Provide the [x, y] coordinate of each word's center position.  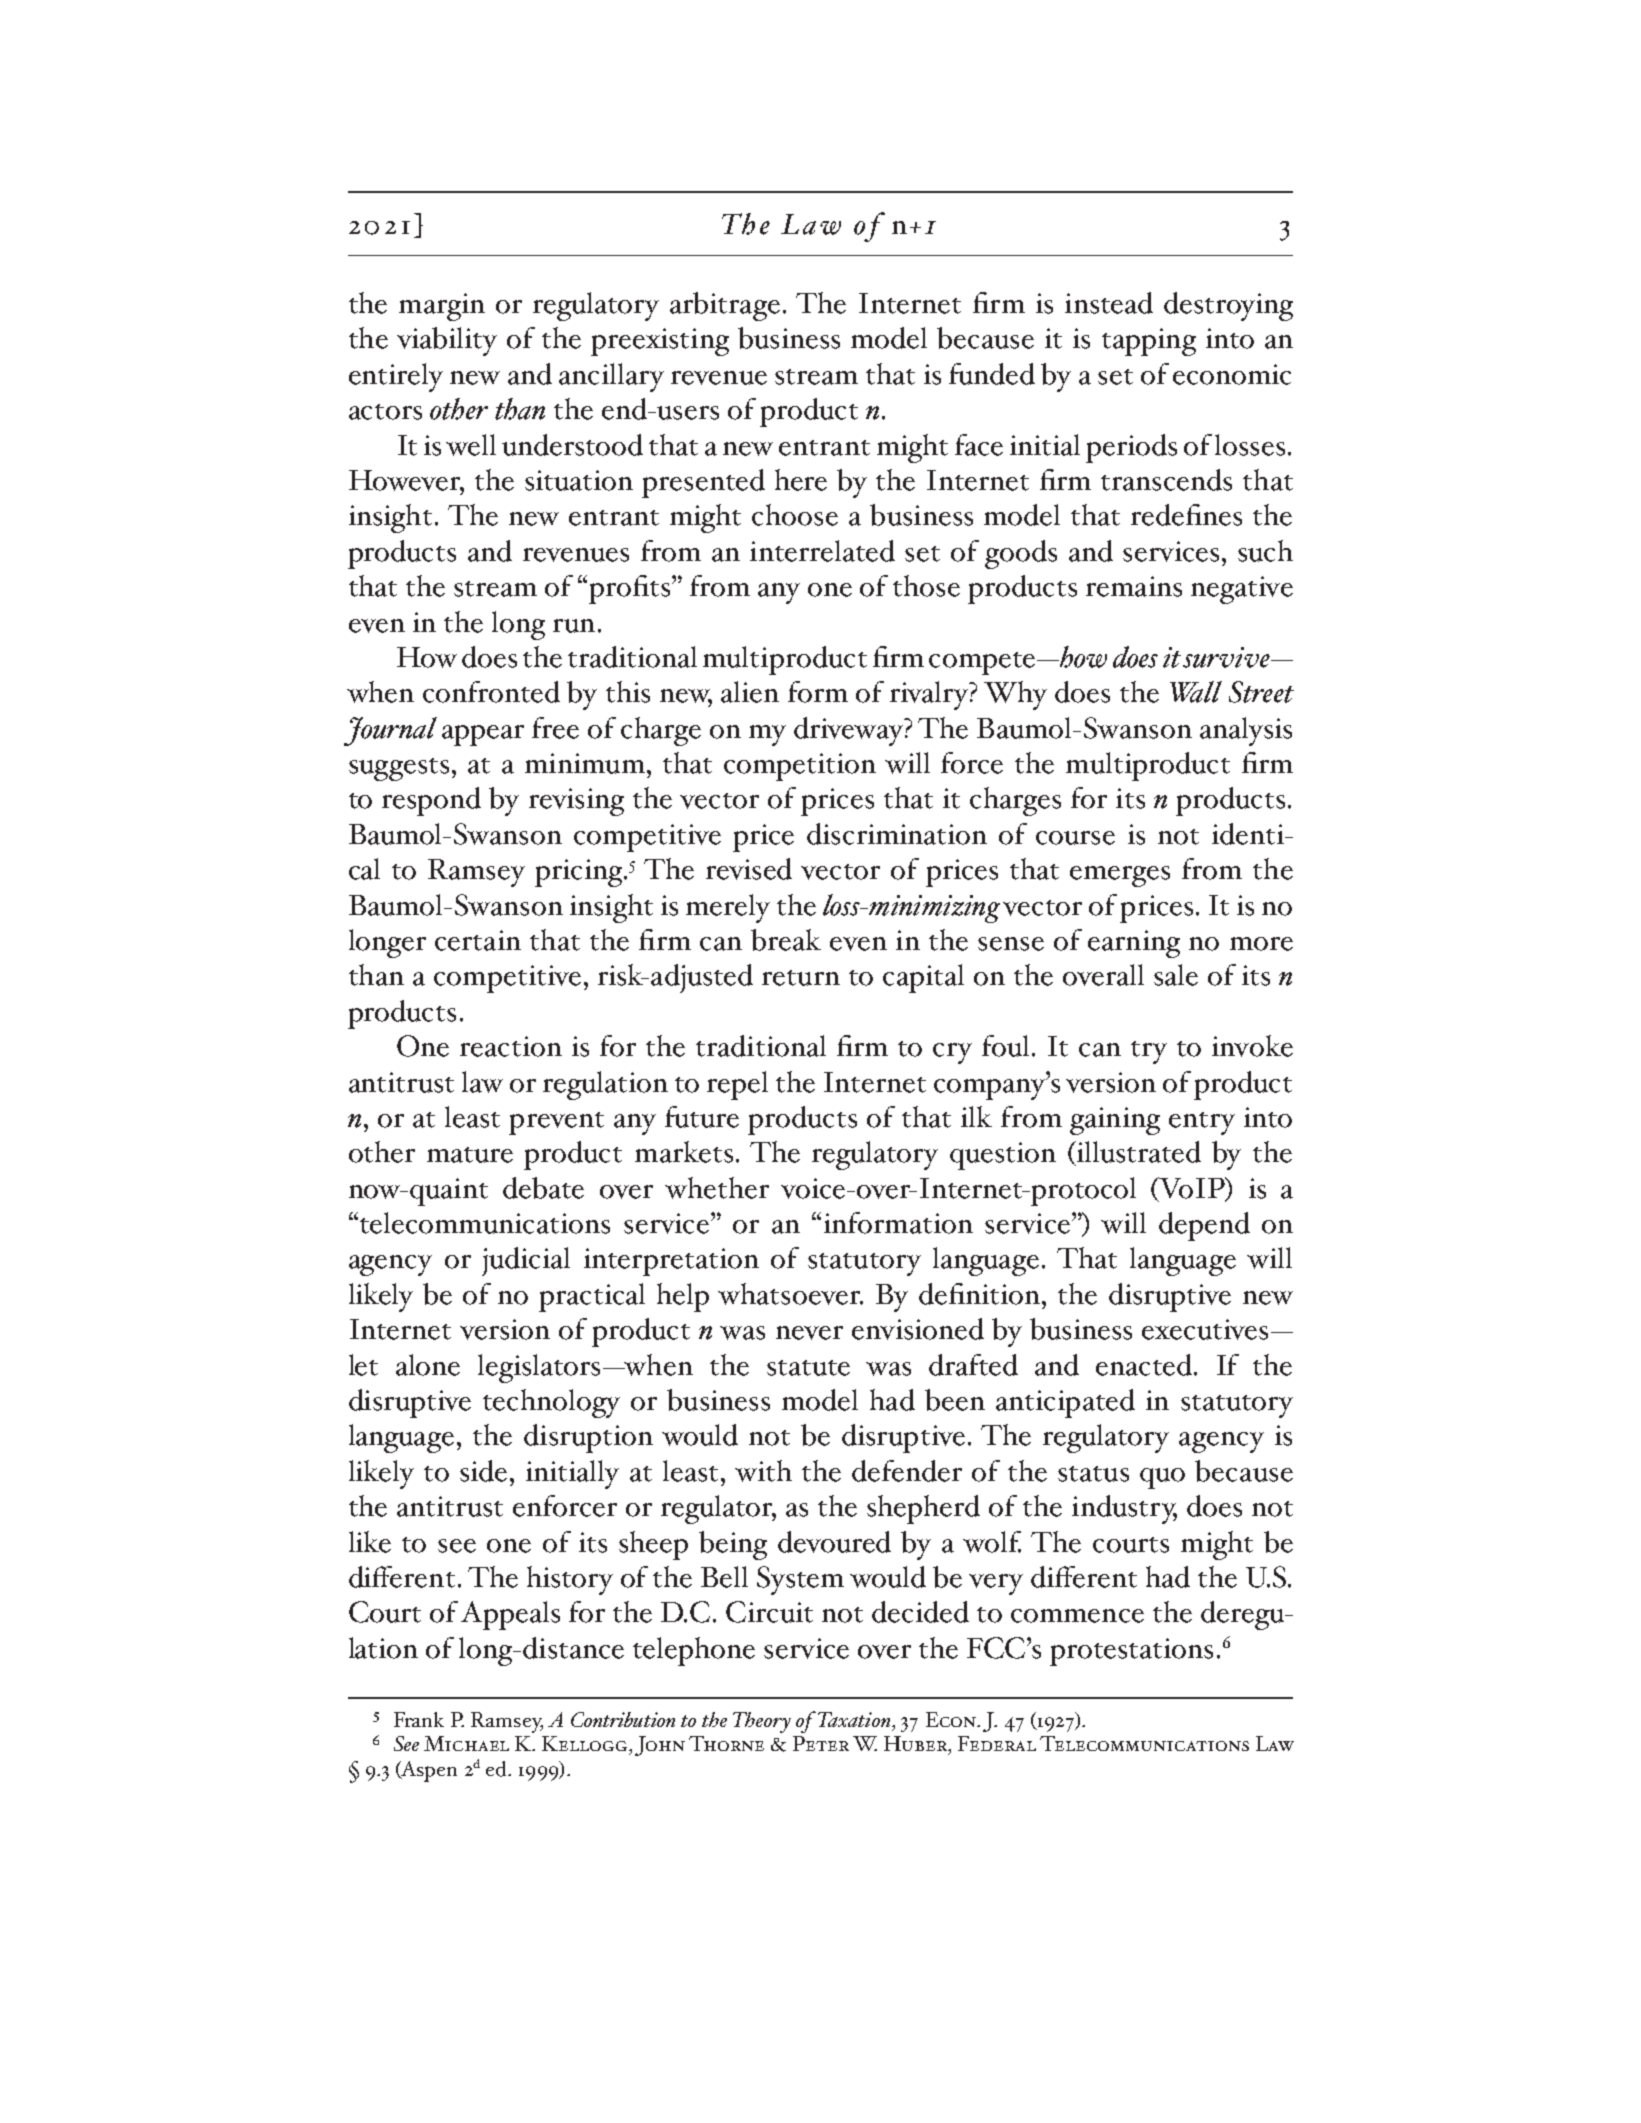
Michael [466, 1743]
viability [447, 341]
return [801, 978]
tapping [1149, 342]
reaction [511, 1046]
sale [1176, 975]
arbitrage [725, 306]
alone [428, 1365]
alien [750, 692]
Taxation [855, 1719]
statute [808, 1368]
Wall [1196, 692]
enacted [1145, 1365]
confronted [491, 692]
